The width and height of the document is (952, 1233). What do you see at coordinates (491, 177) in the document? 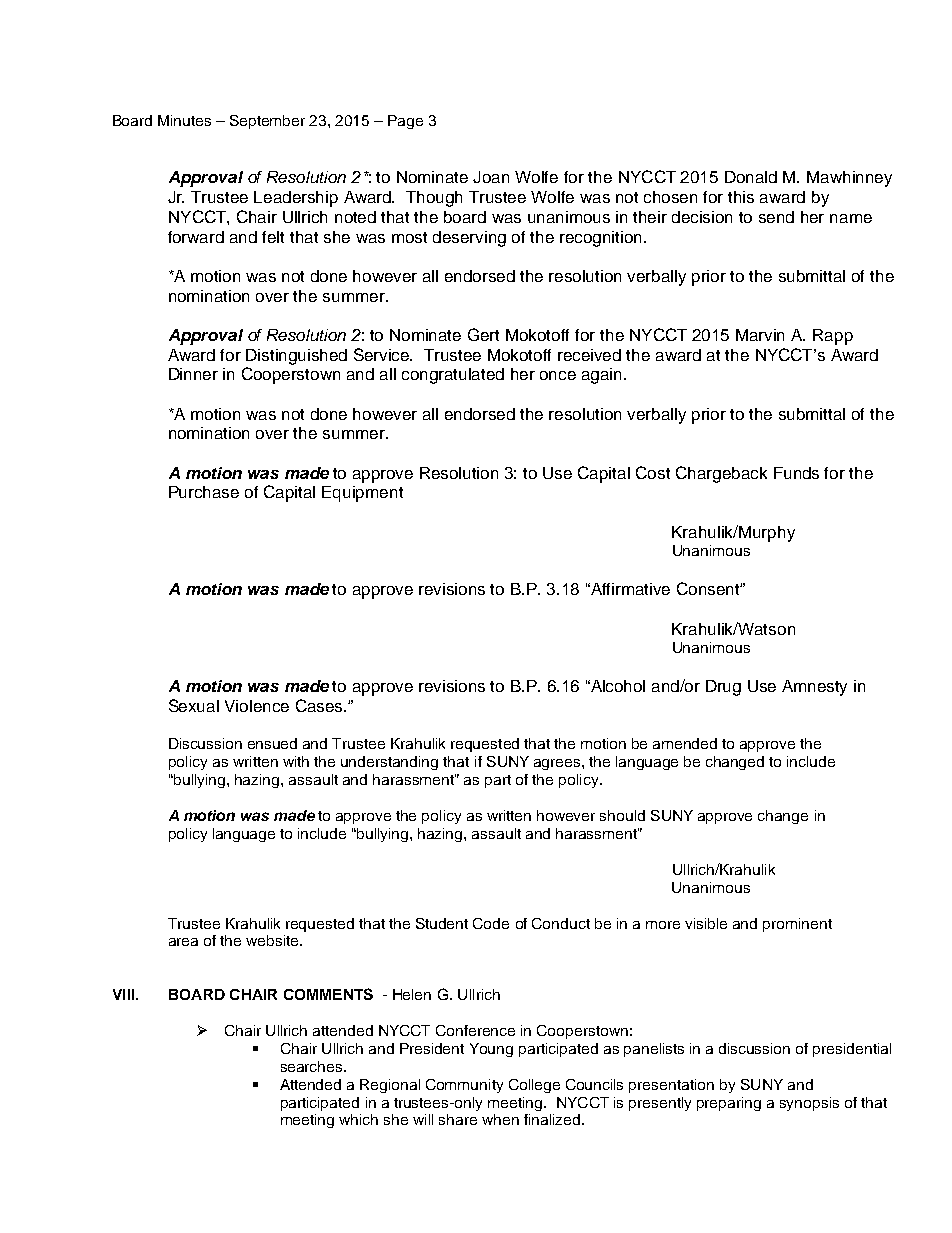
I see `Joan` at bounding box center [491, 177].
